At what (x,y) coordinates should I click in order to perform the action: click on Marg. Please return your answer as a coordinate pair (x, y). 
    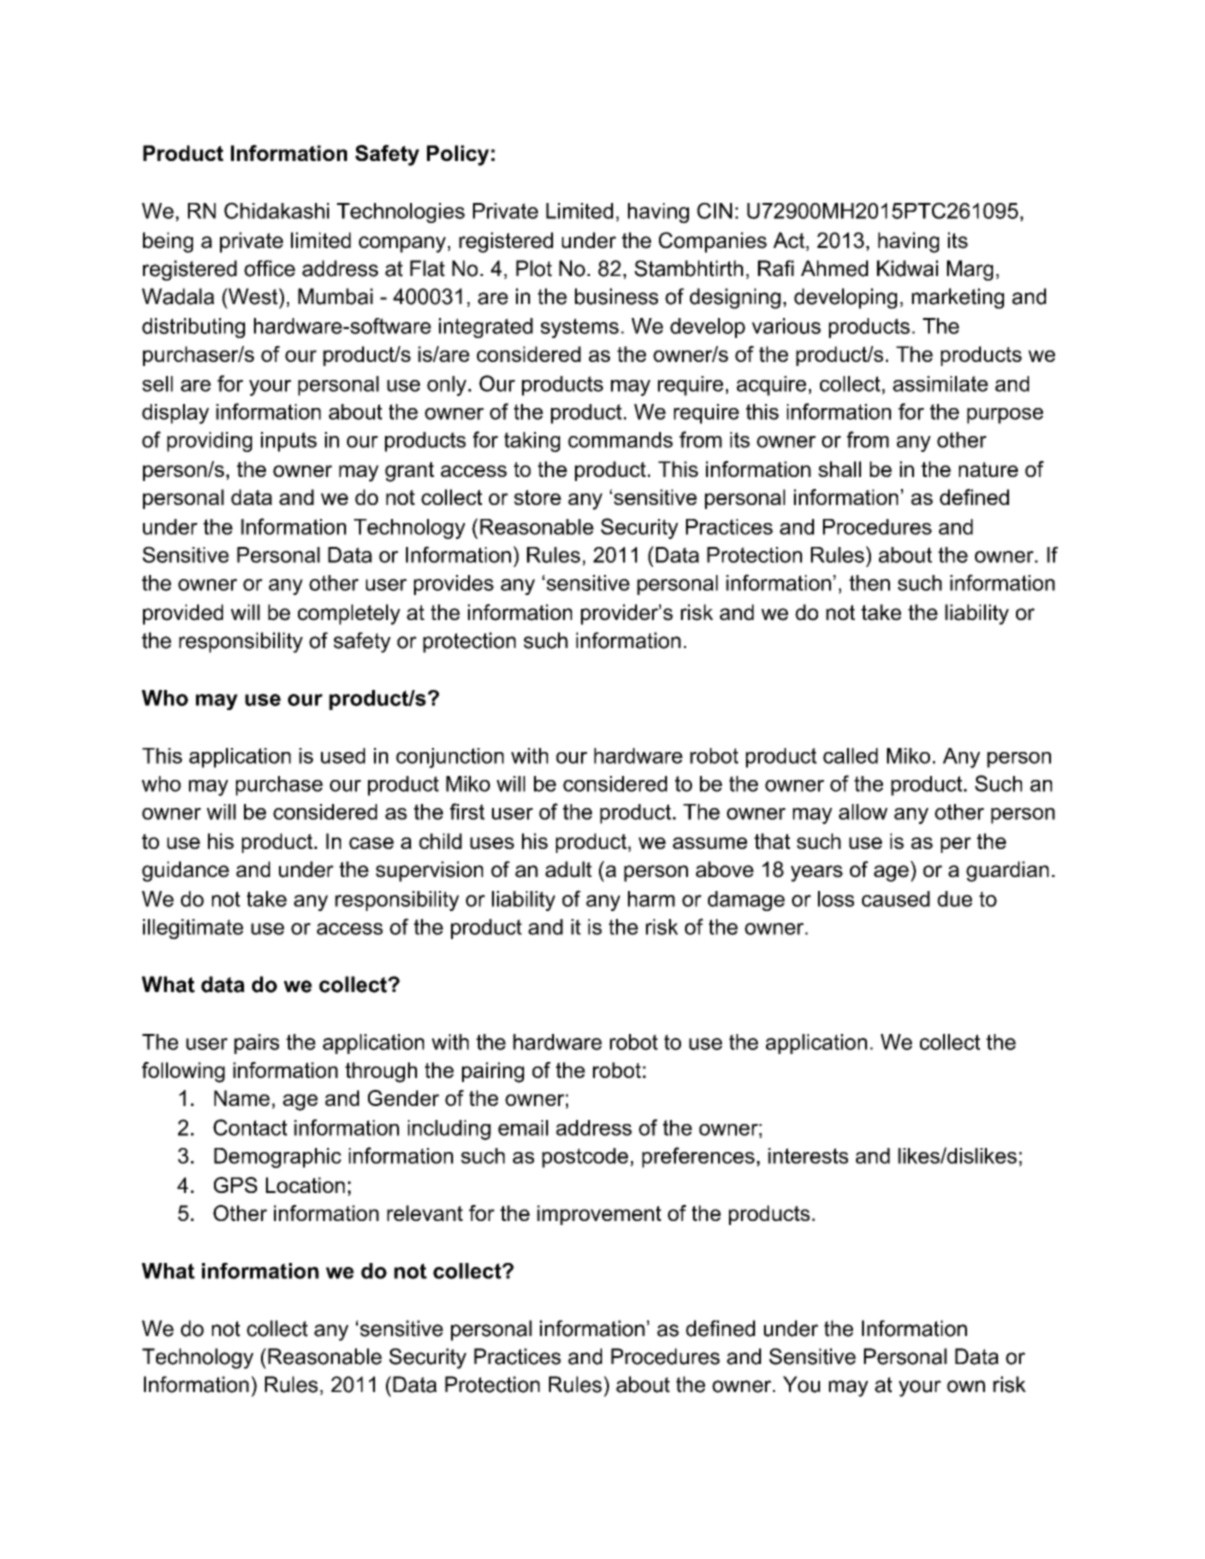
    Looking at the image, I should click on (970, 270).
